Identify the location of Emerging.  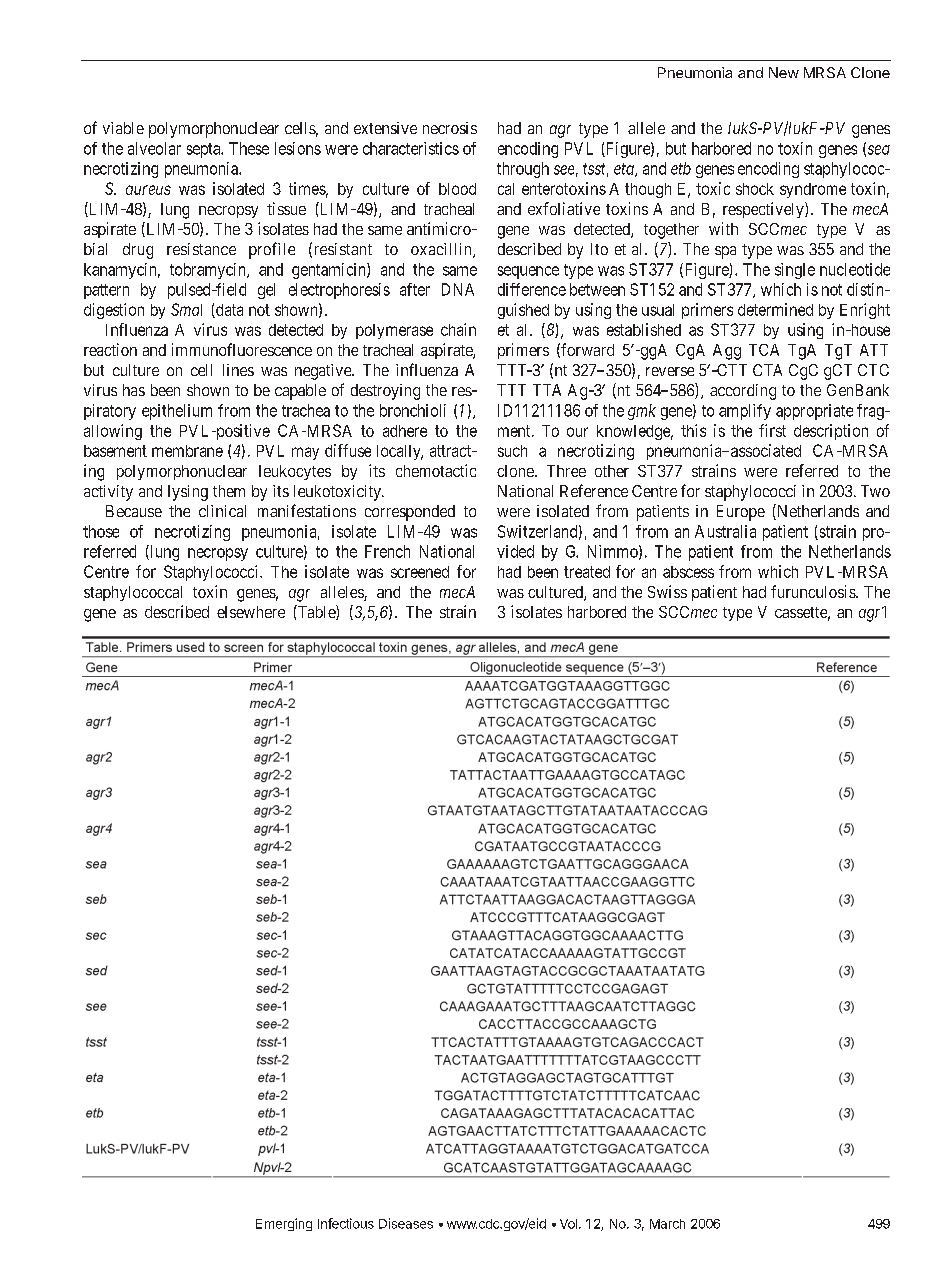
(284, 1224).
